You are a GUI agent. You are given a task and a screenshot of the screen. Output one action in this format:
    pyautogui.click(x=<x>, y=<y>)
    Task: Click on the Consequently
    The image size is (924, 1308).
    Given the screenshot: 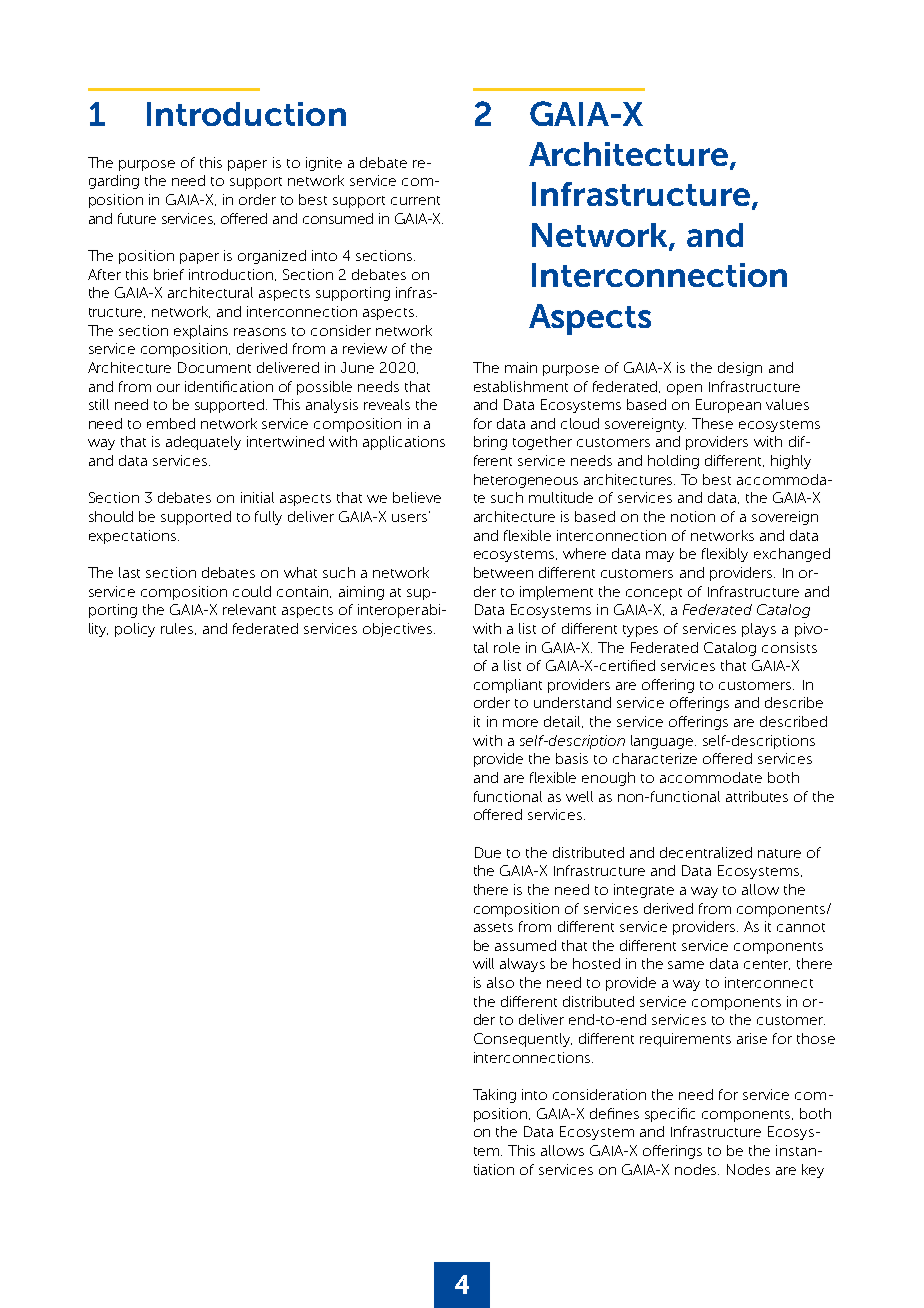 What is the action you would take?
    pyautogui.click(x=523, y=1040)
